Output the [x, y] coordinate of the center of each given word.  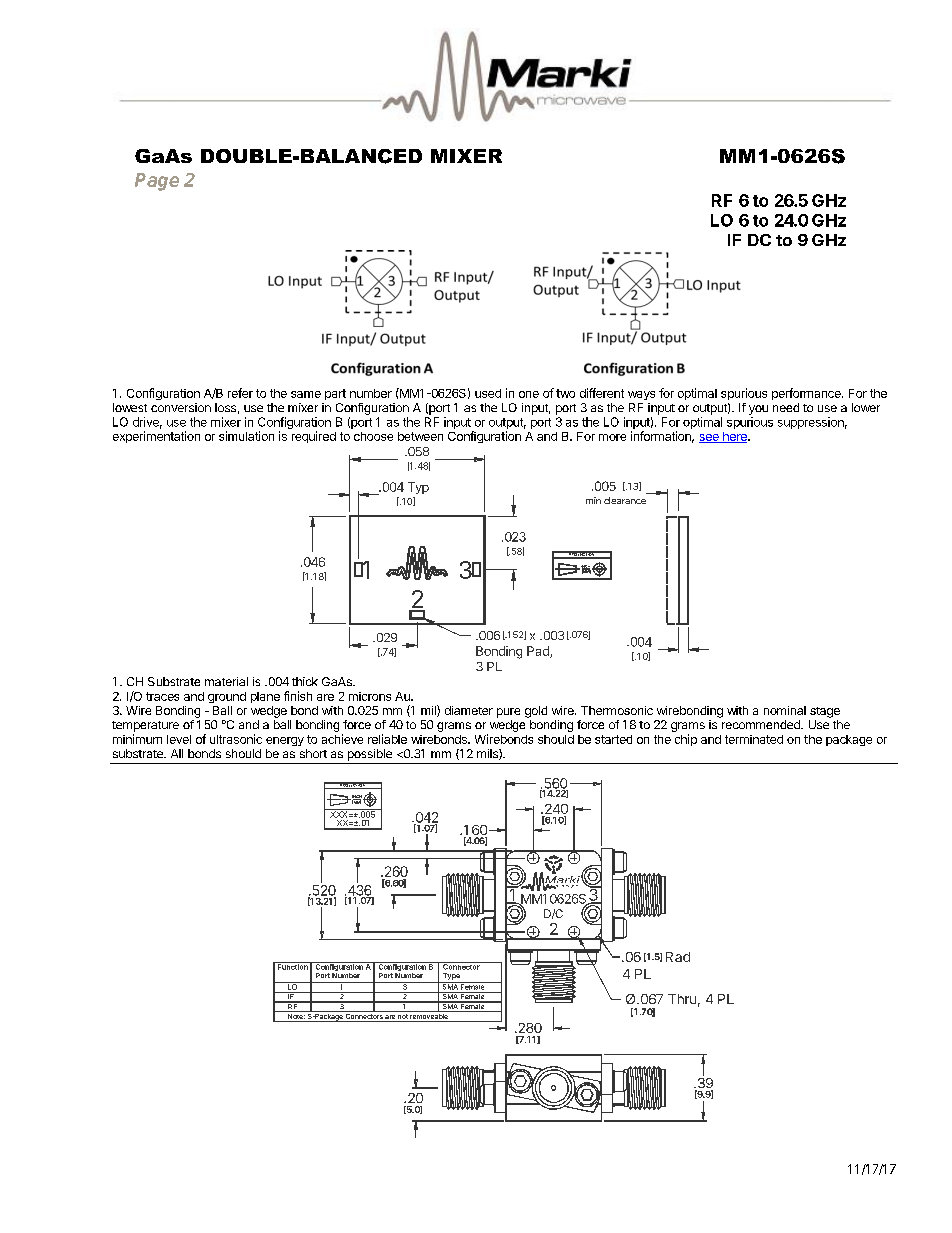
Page [157, 182]
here [735, 437]
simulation [246, 436]
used [488, 393]
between [420, 436]
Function [292, 966]
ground [227, 697]
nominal [785, 710]
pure [508, 713]
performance [807, 394]
